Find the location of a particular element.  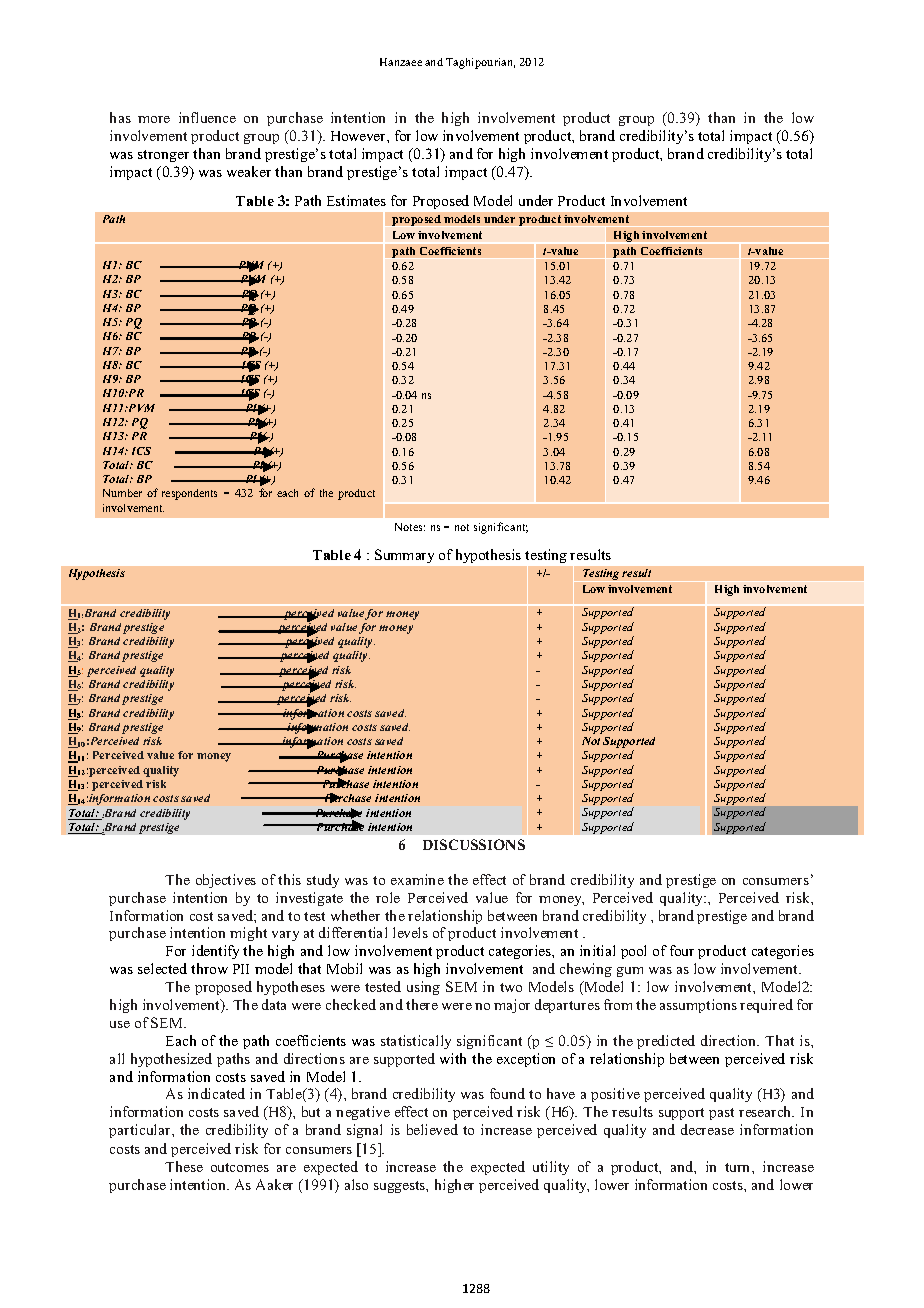

objectives is located at coordinates (226, 881).
